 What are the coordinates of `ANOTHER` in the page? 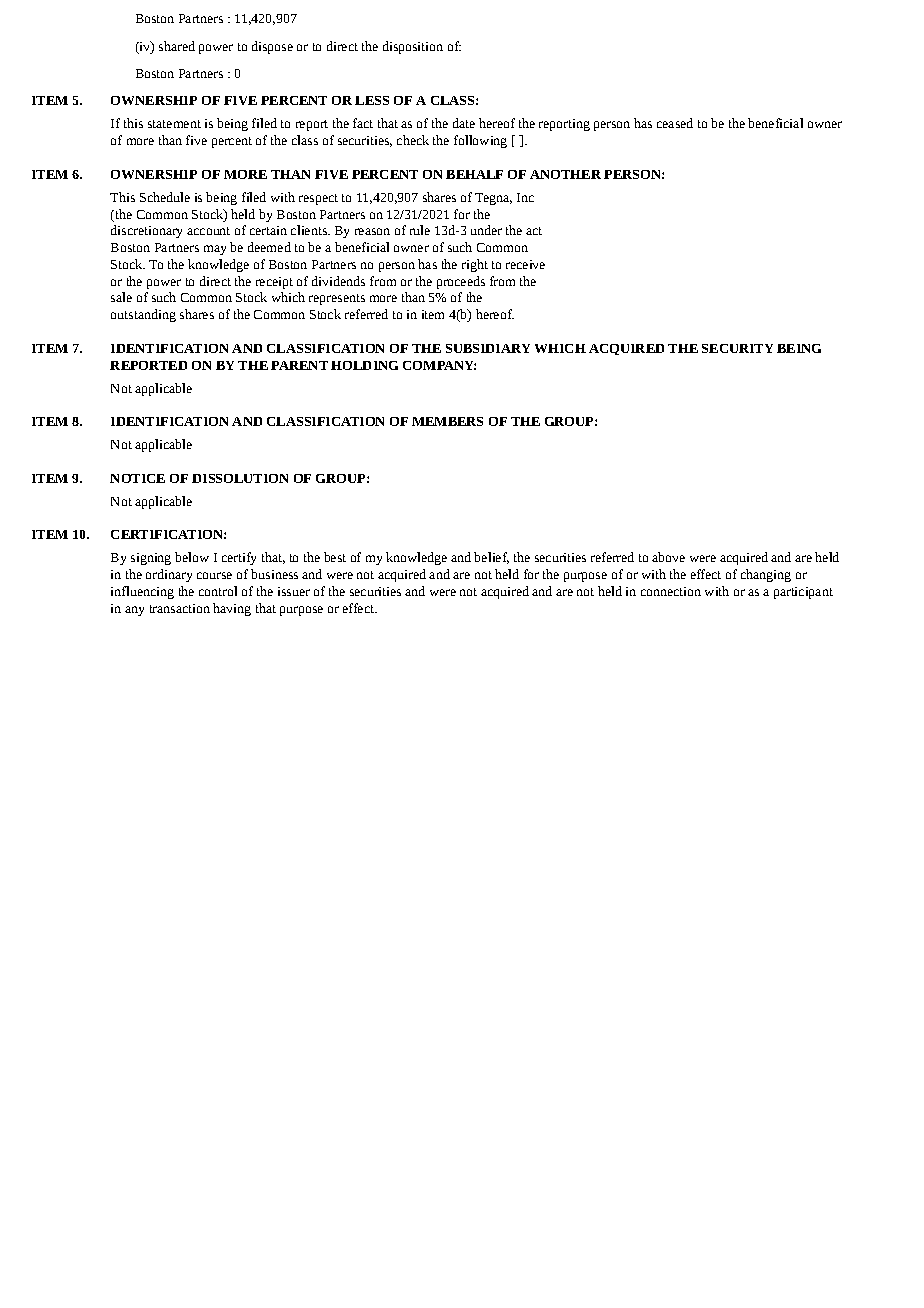 It's located at (565, 174).
